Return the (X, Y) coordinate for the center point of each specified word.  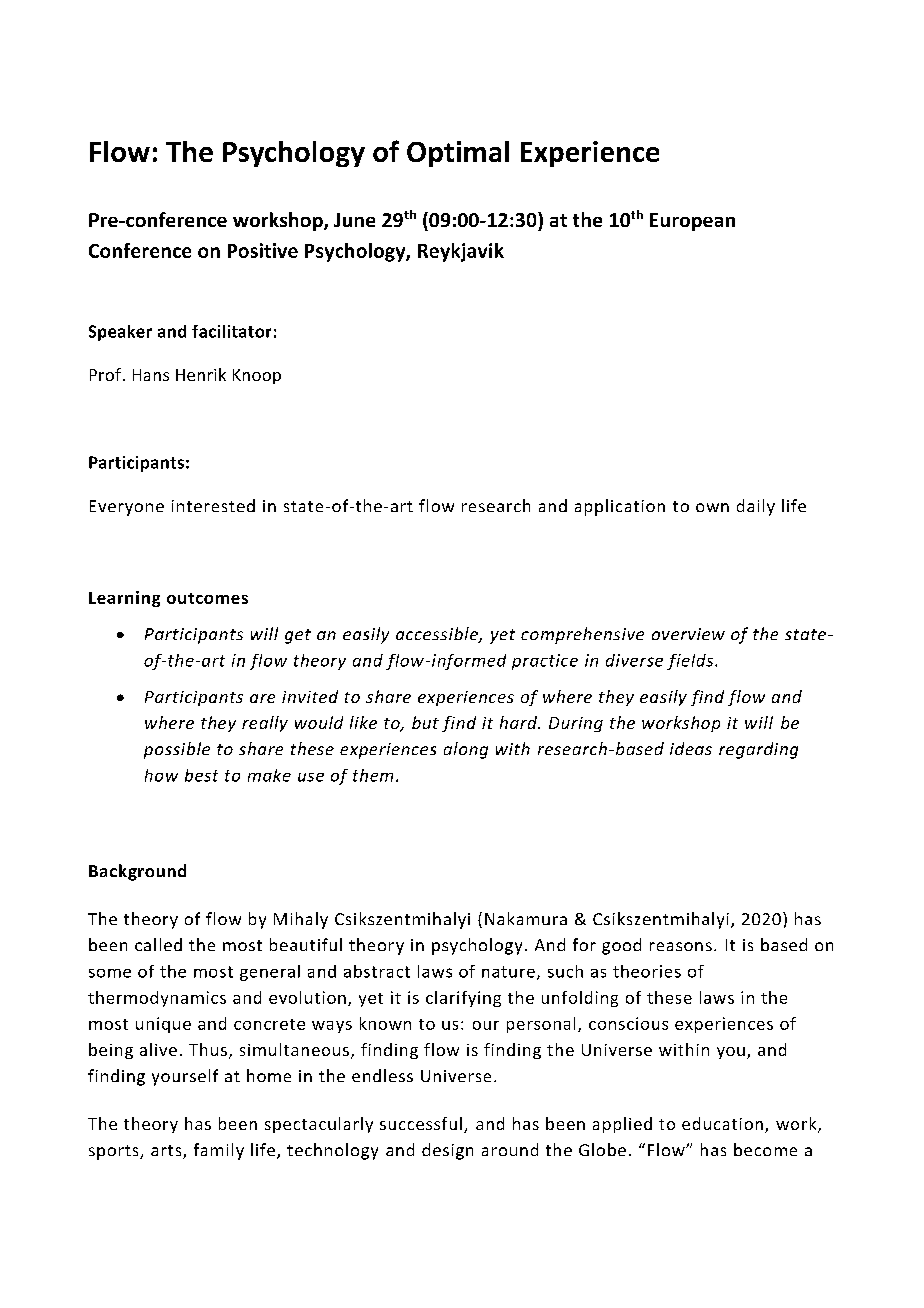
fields (691, 662)
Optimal (458, 154)
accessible (438, 635)
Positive (263, 250)
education (722, 1123)
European (692, 222)
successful (421, 1123)
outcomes (207, 598)
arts (167, 1152)
